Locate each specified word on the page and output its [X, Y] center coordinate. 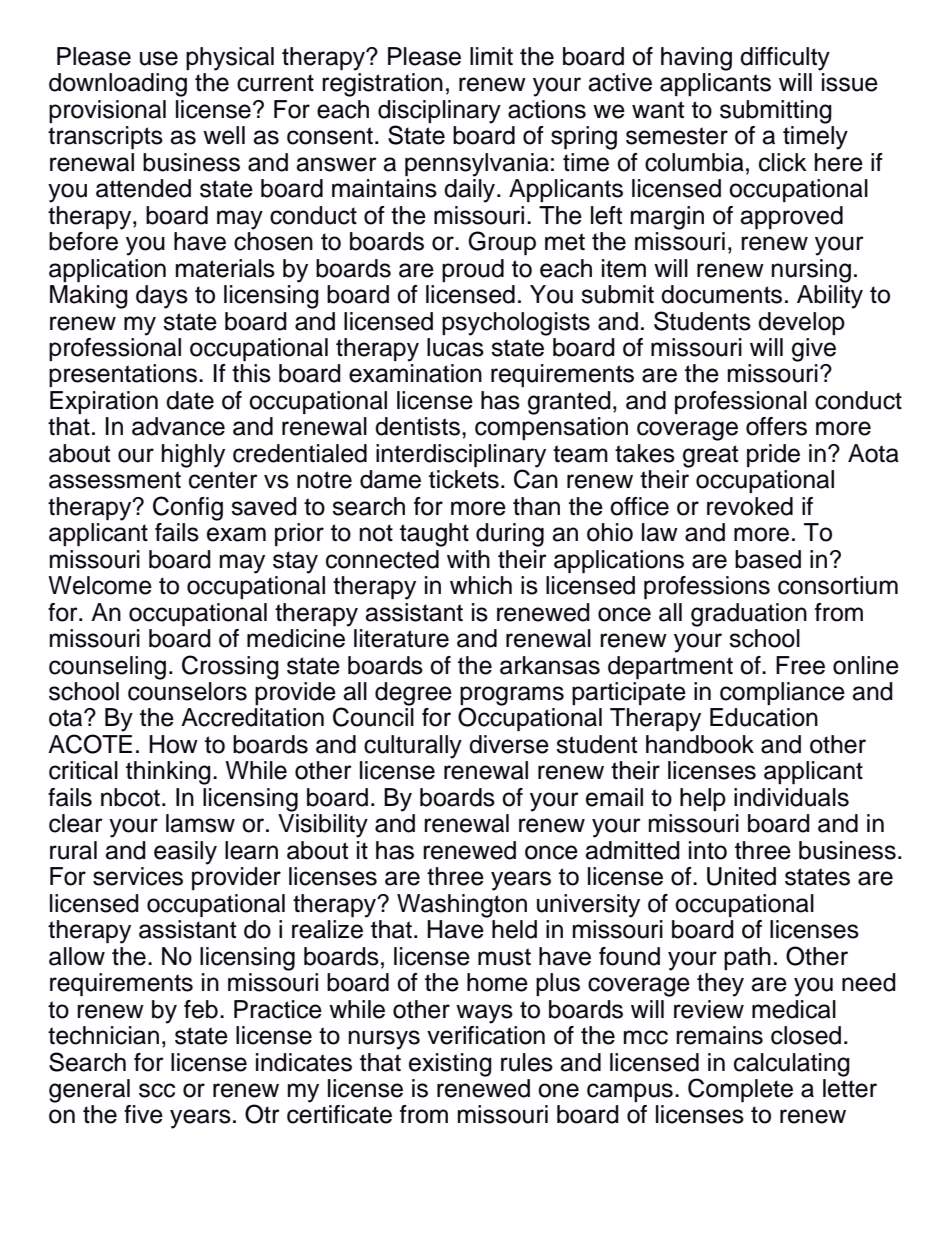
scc [157, 1090]
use [159, 58]
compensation [551, 428]
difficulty [785, 59]
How [173, 744]
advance [178, 426]
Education [764, 717]
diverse [509, 744]
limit [491, 56]
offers [776, 426]
